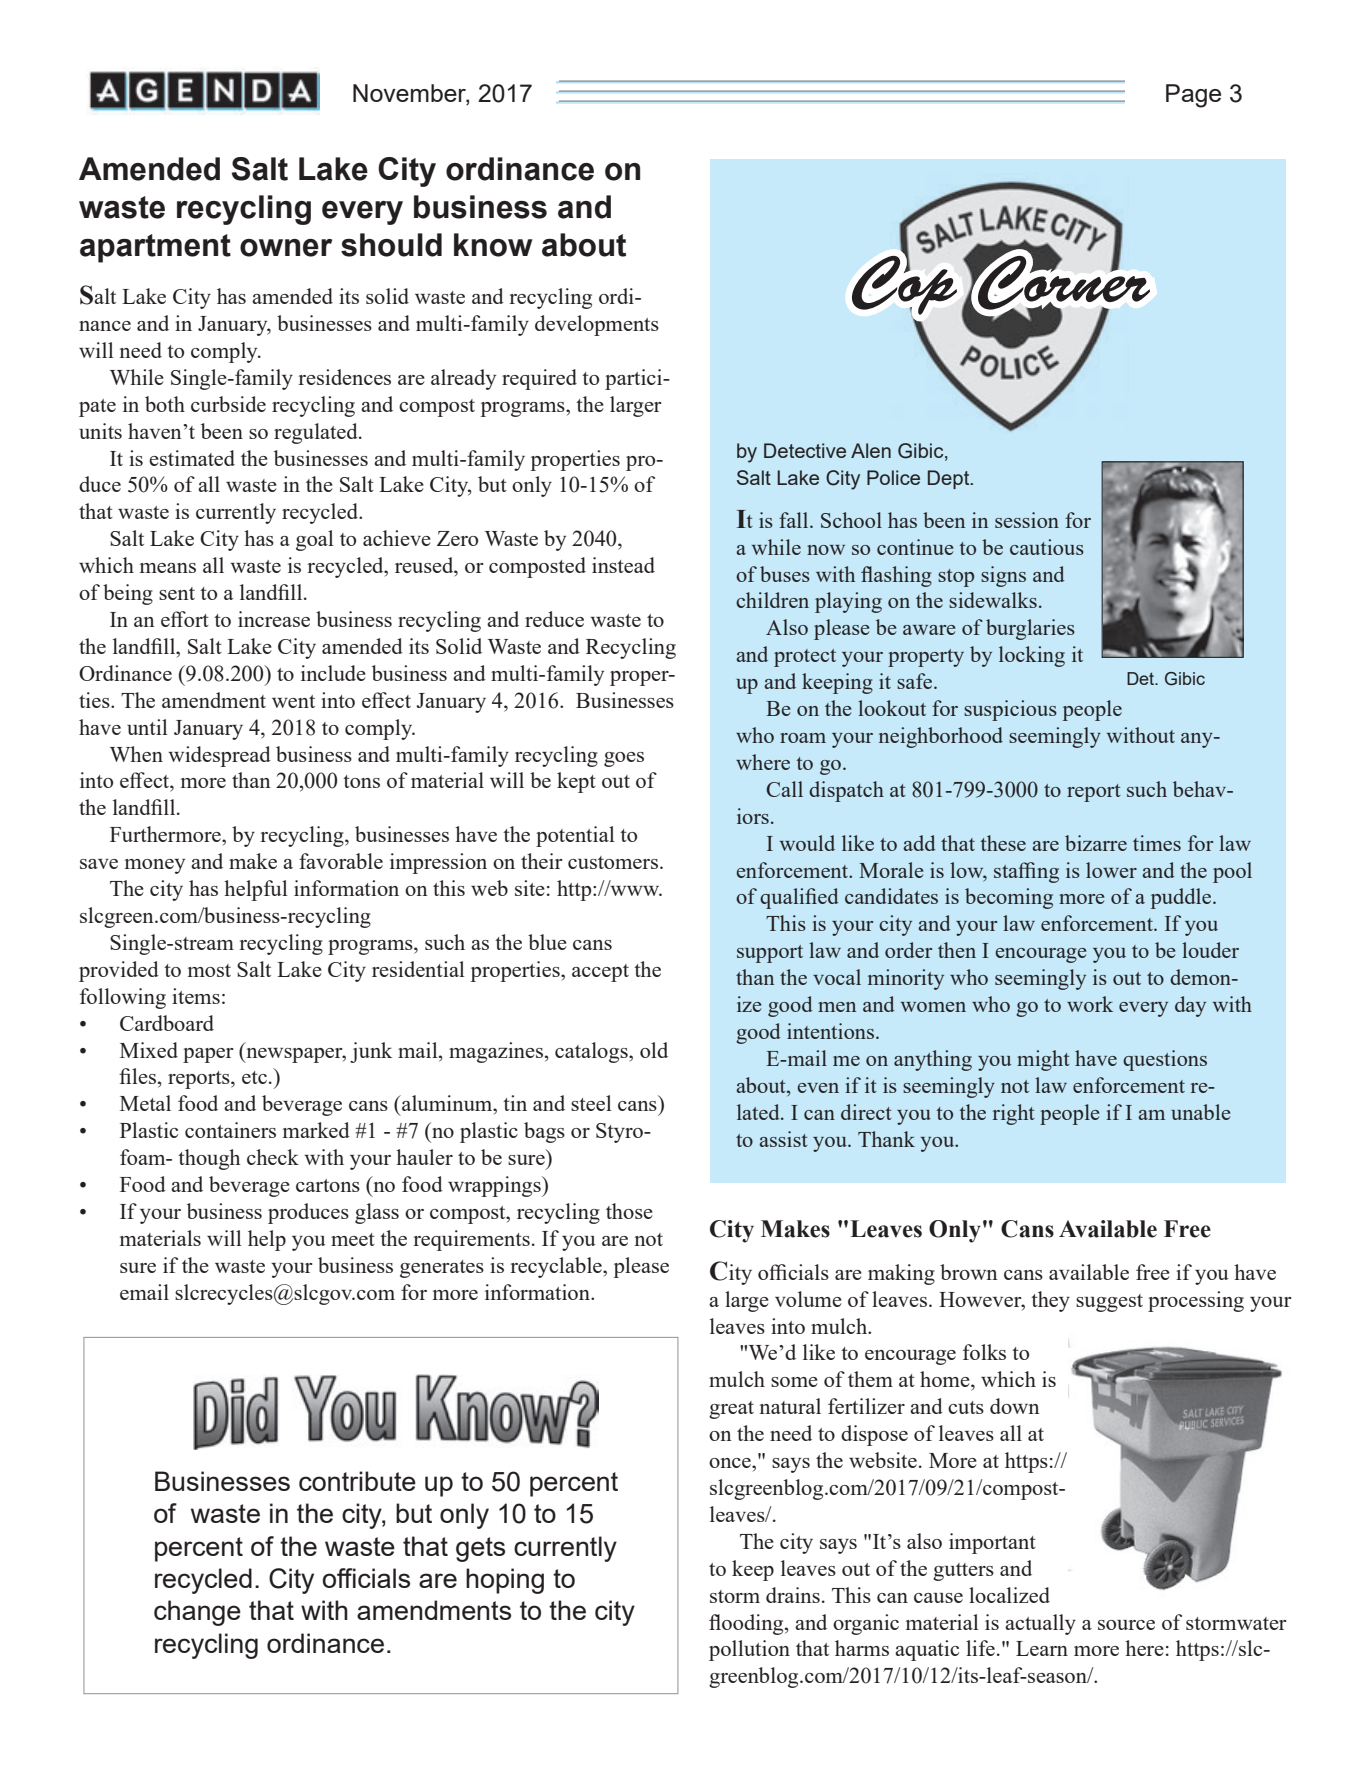 The width and height of the image is (1372, 1776). I want to click on lower, so click(1111, 870).
